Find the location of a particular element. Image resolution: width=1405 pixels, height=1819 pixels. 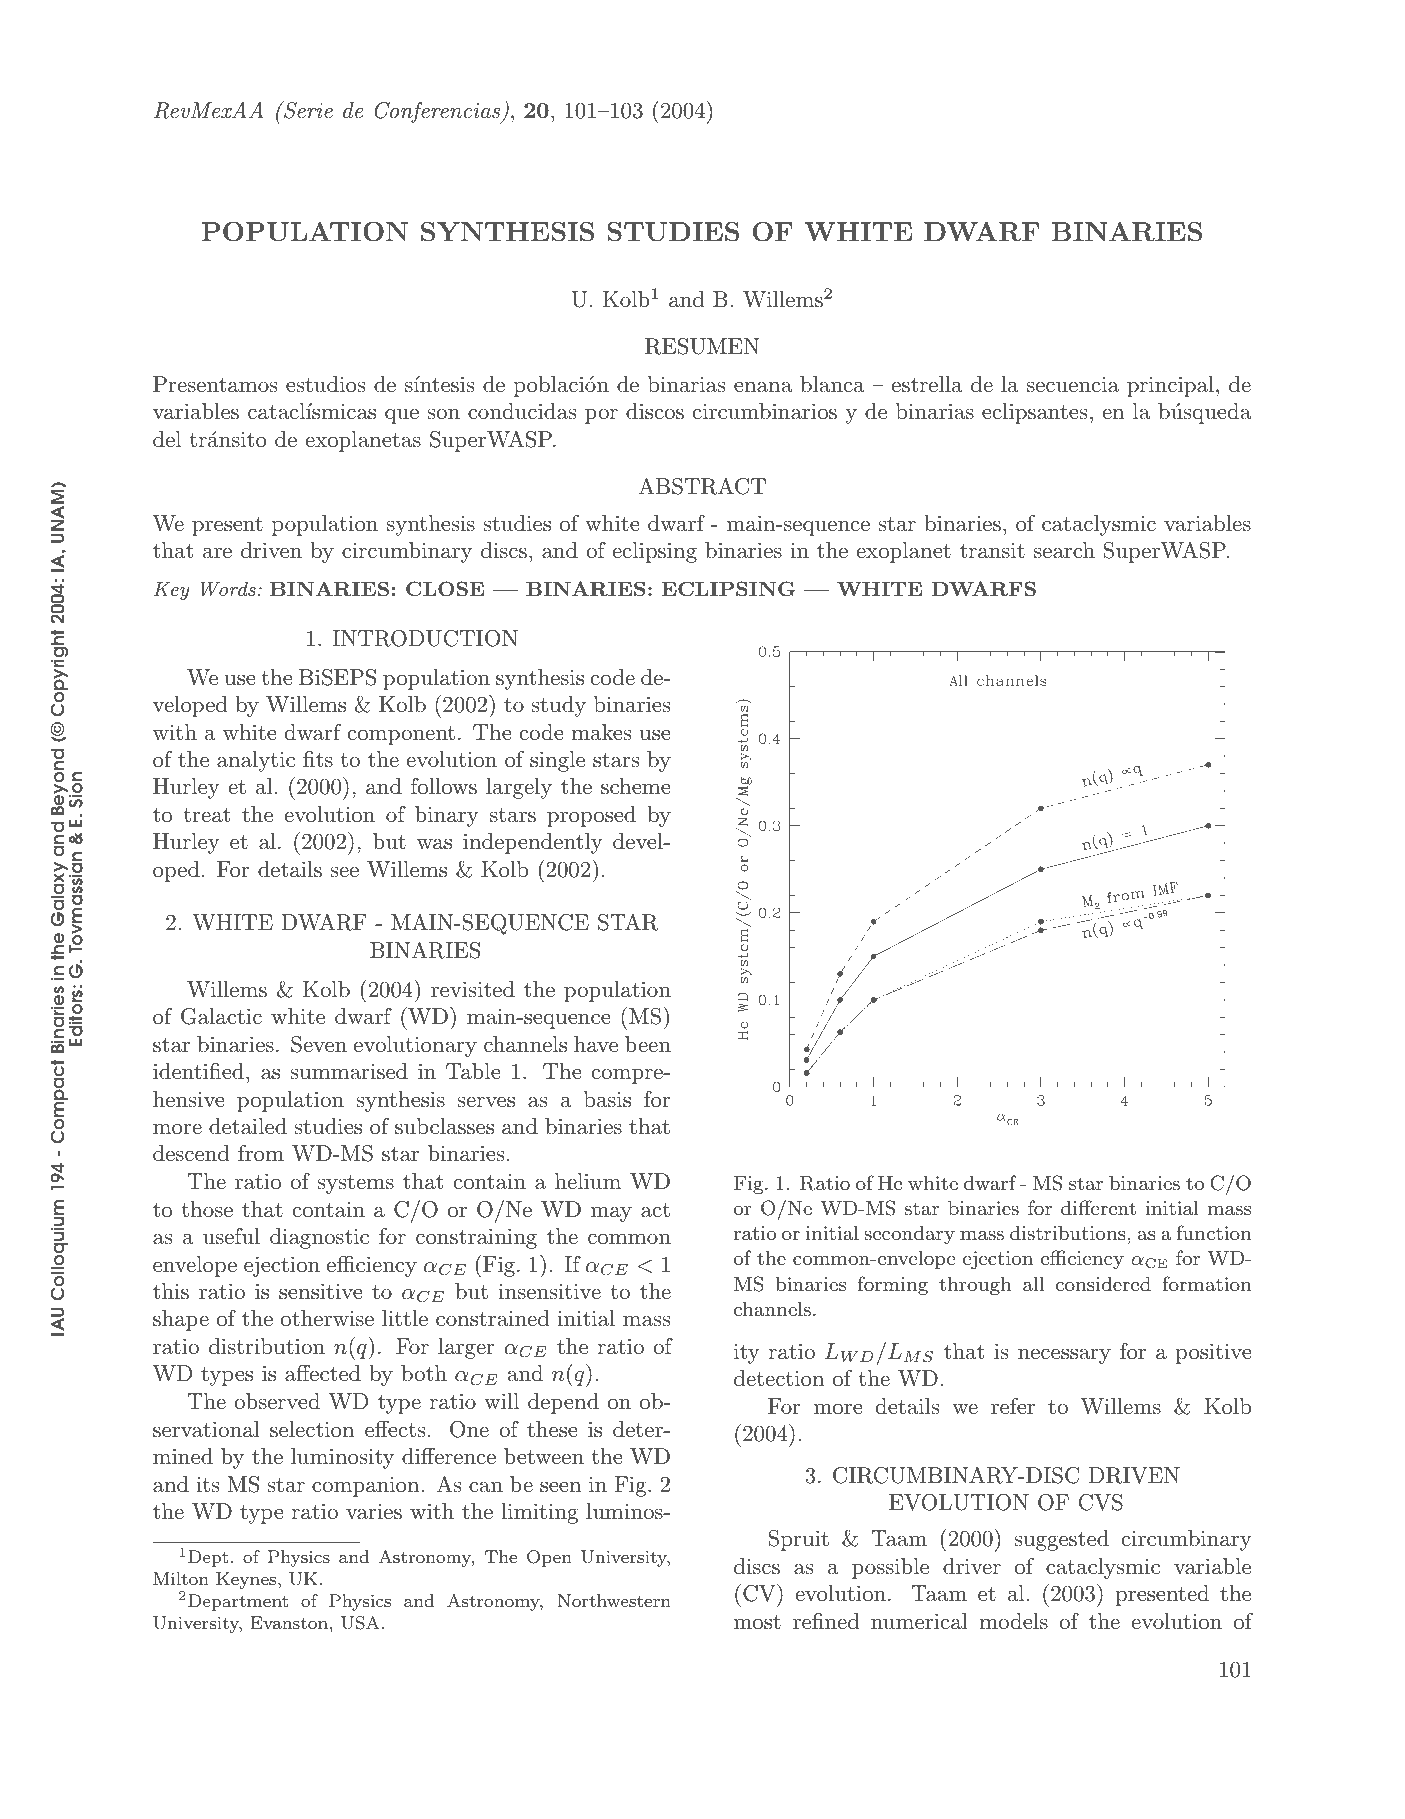

Serie is located at coordinates (307, 110).
